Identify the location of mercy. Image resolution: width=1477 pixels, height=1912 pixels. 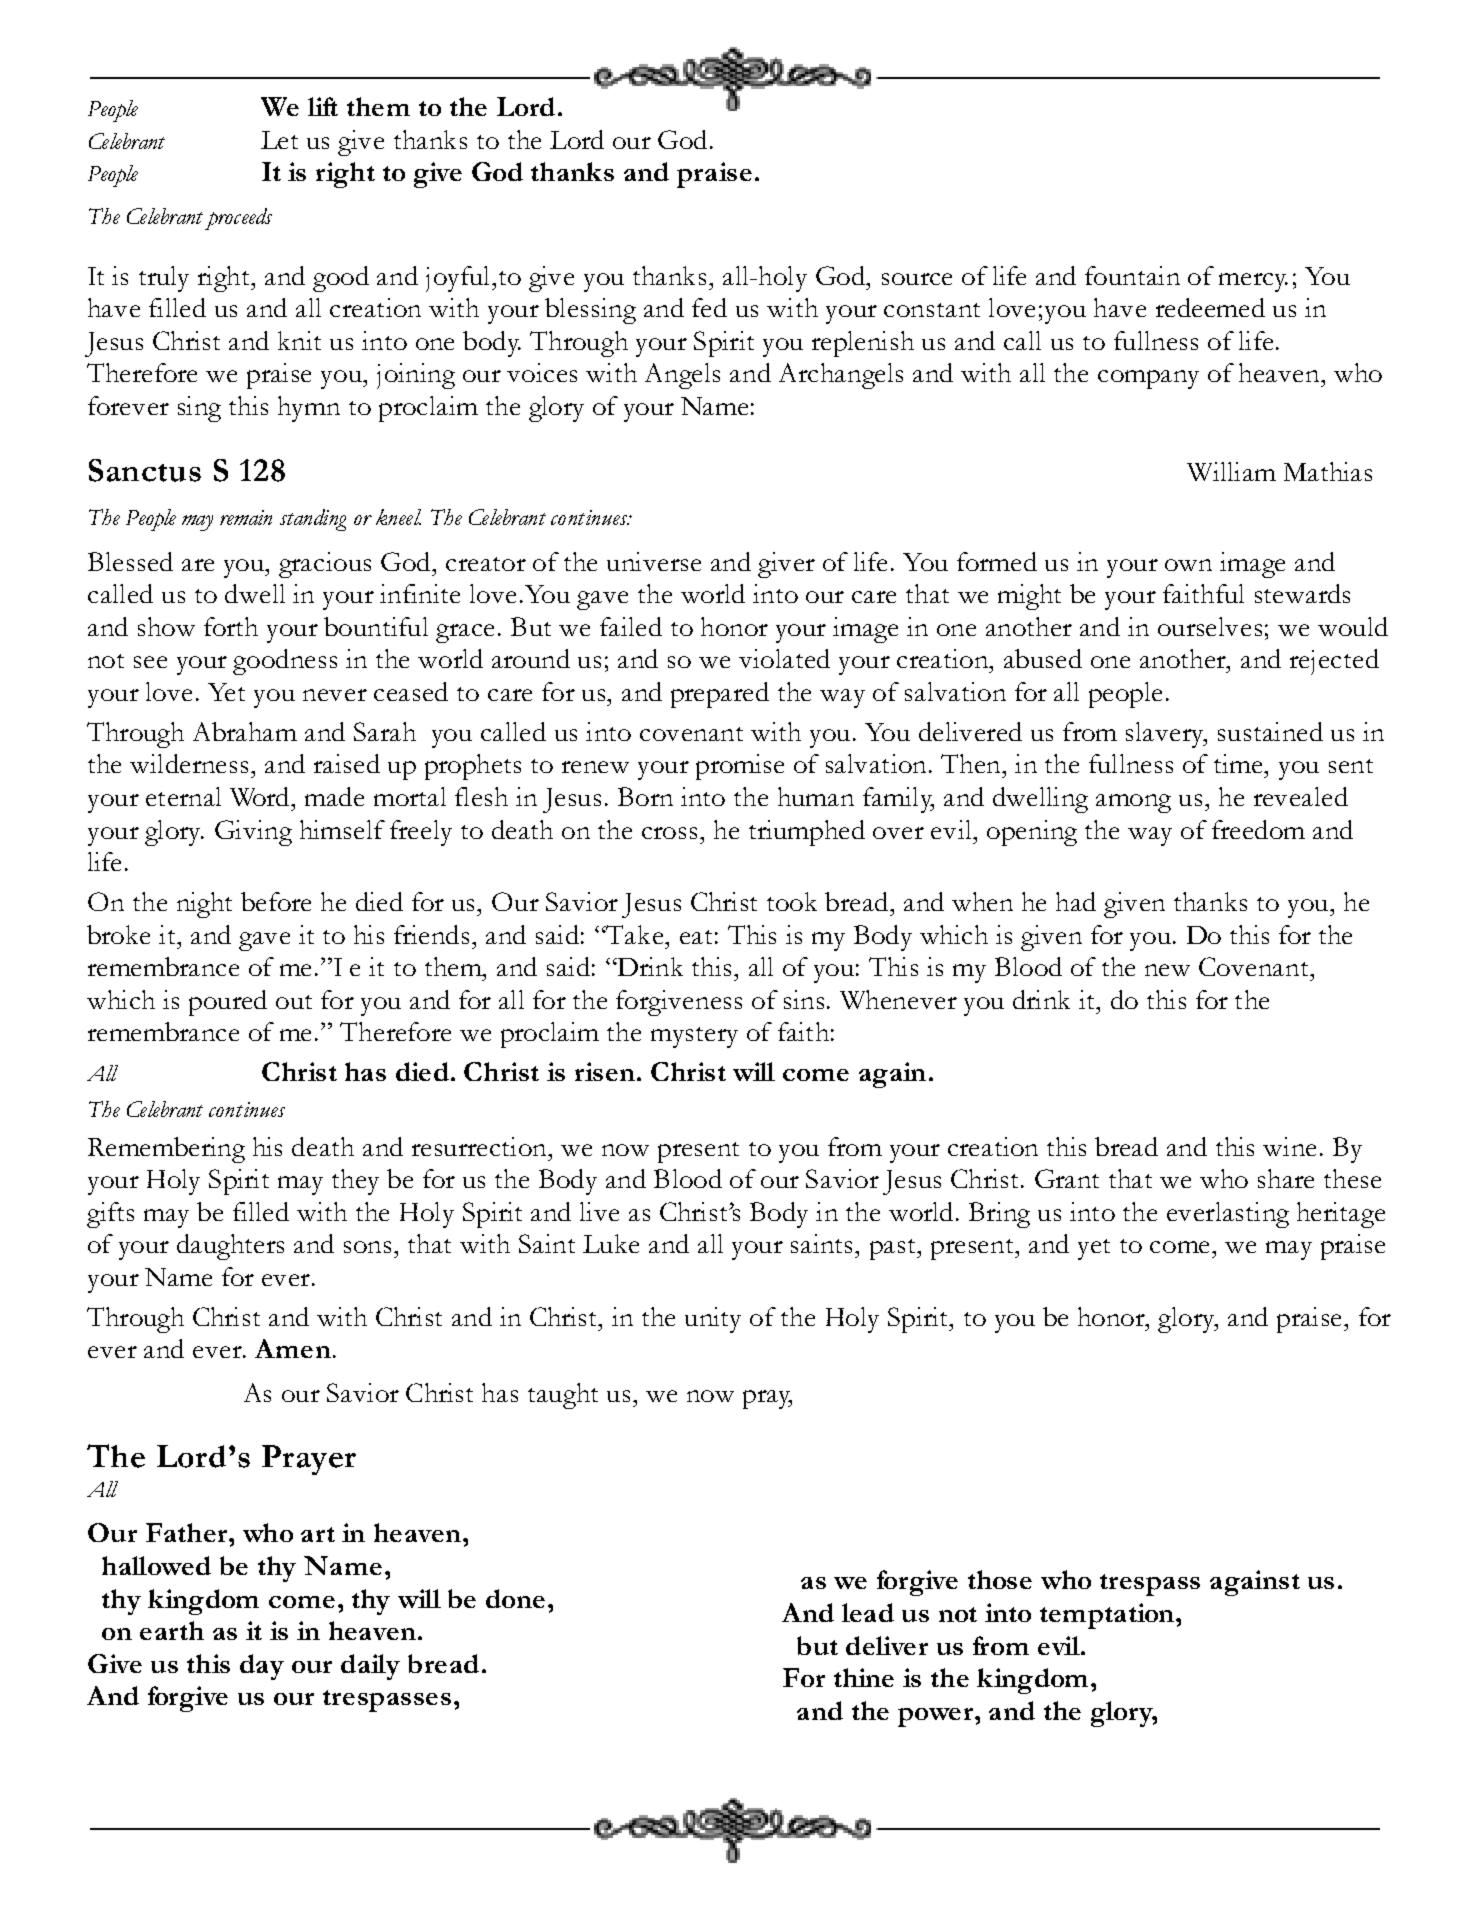
(1253, 282).
